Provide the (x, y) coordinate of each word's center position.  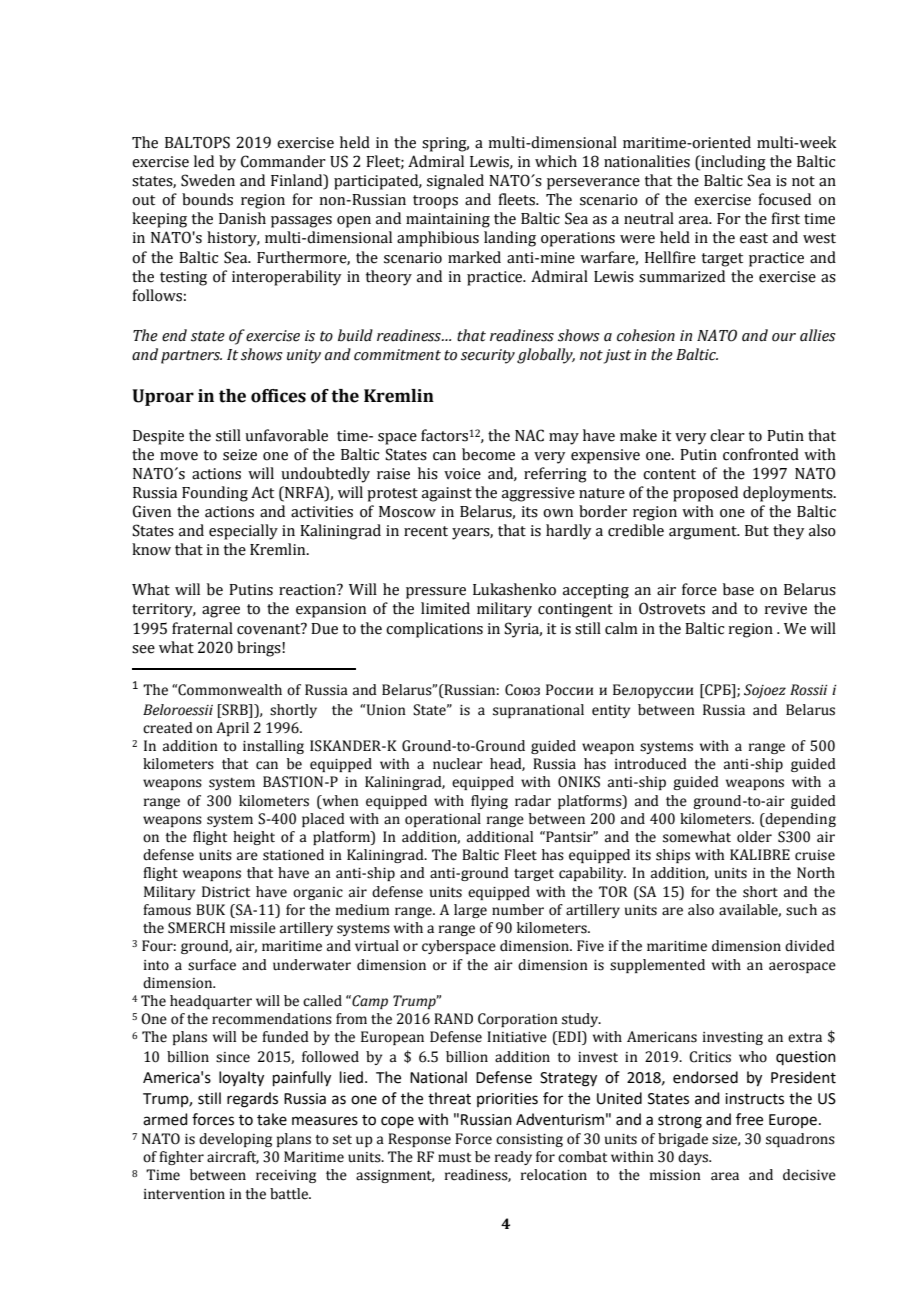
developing (235, 1140)
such (801, 910)
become (488, 454)
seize (240, 455)
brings (260, 649)
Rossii (809, 690)
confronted (761, 454)
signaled (455, 182)
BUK (210, 910)
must (454, 1158)
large (470, 911)
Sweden (208, 180)
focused (785, 199)
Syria (523, 630)
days (694, 1158)
